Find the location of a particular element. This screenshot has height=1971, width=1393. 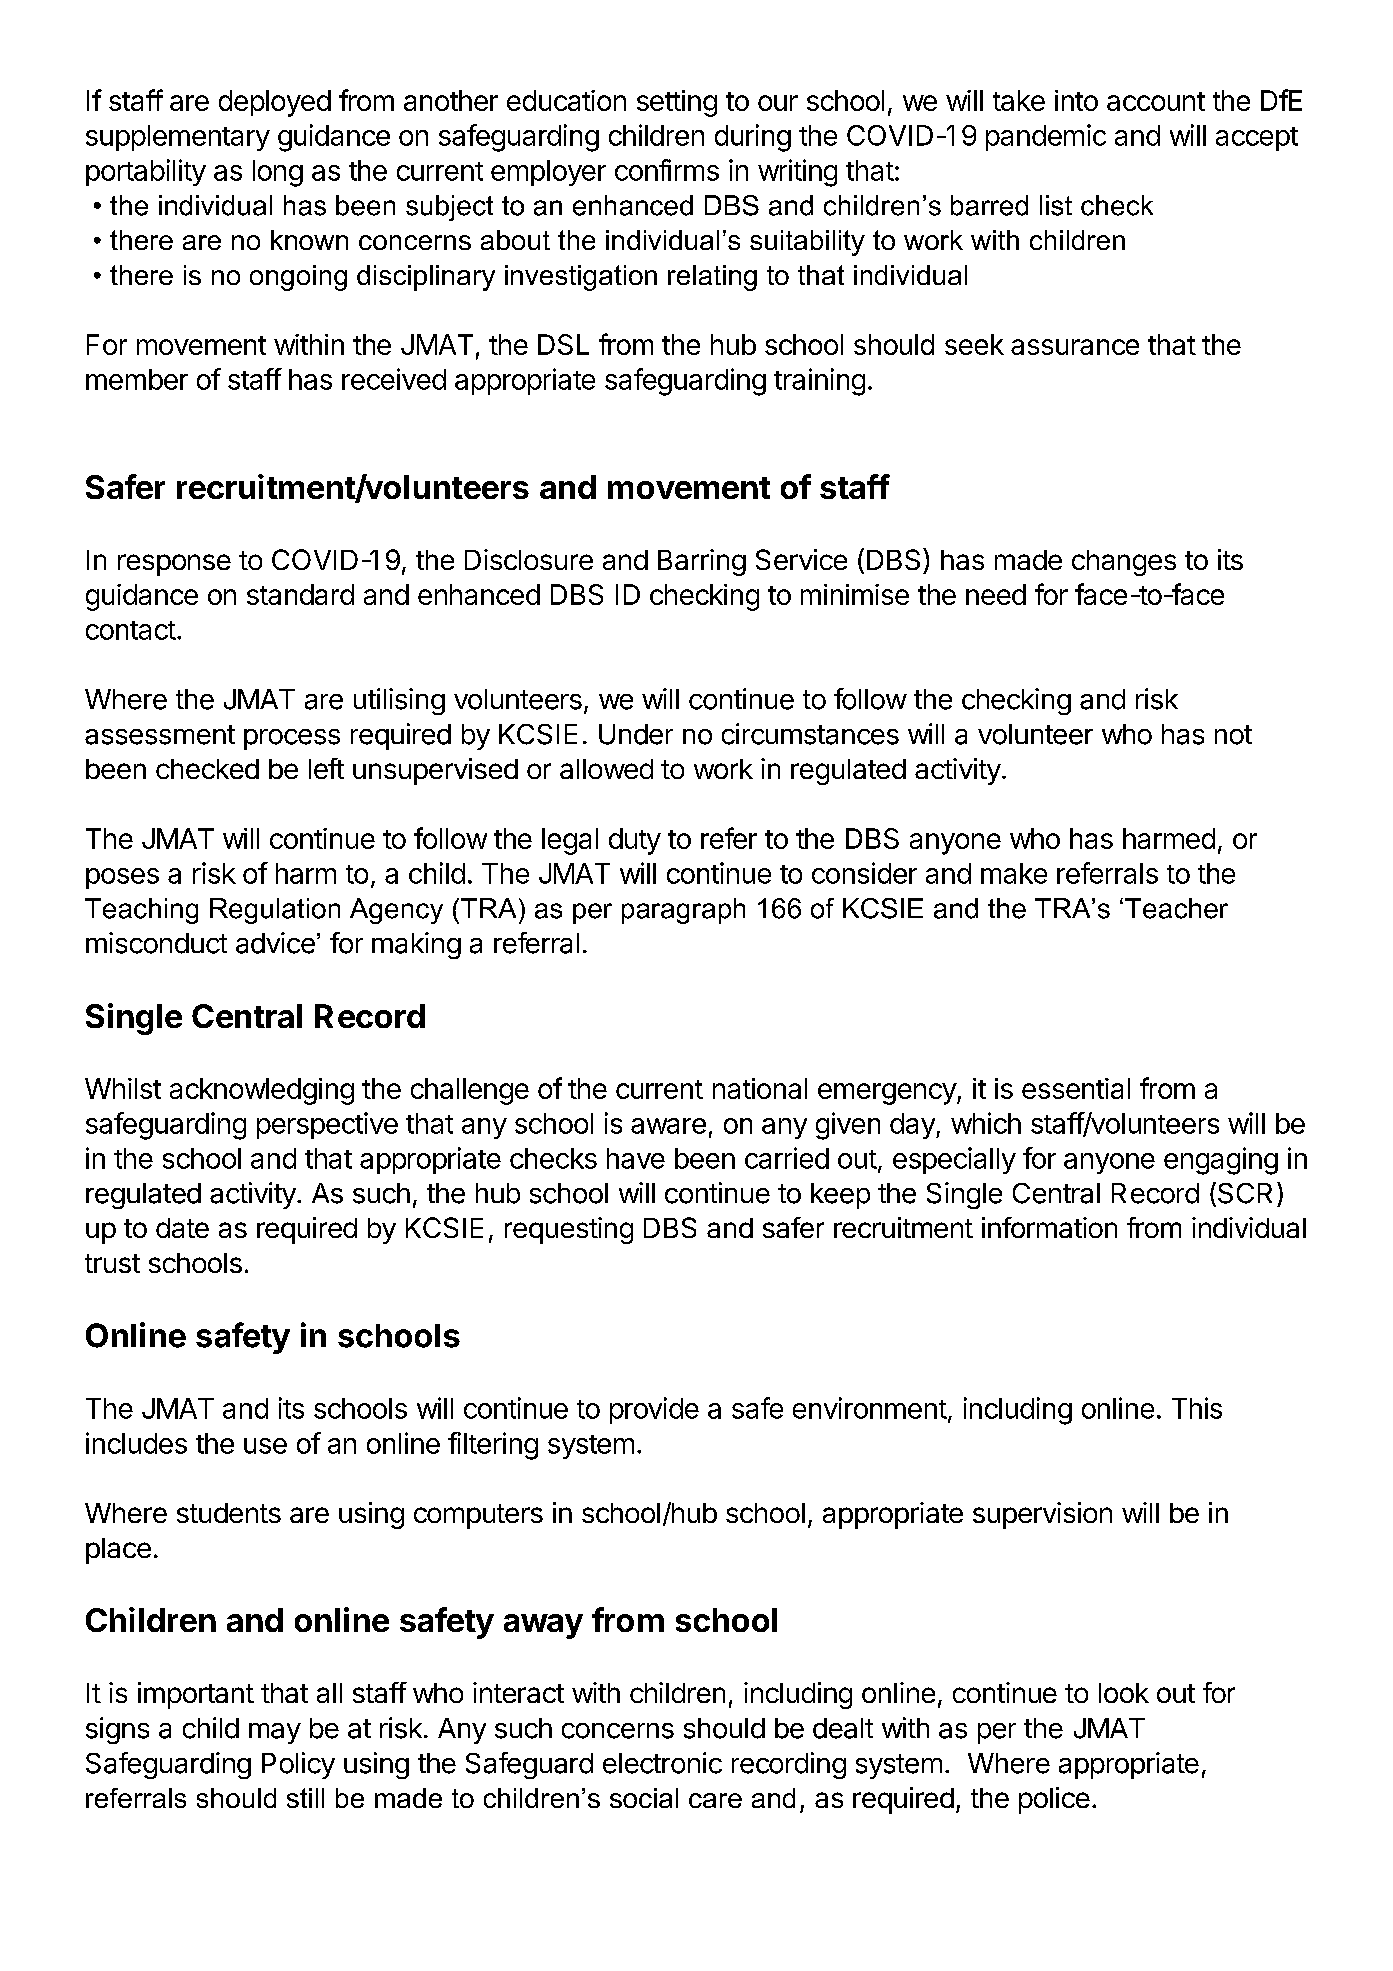

confirms is located at coordinates (667, 170).
